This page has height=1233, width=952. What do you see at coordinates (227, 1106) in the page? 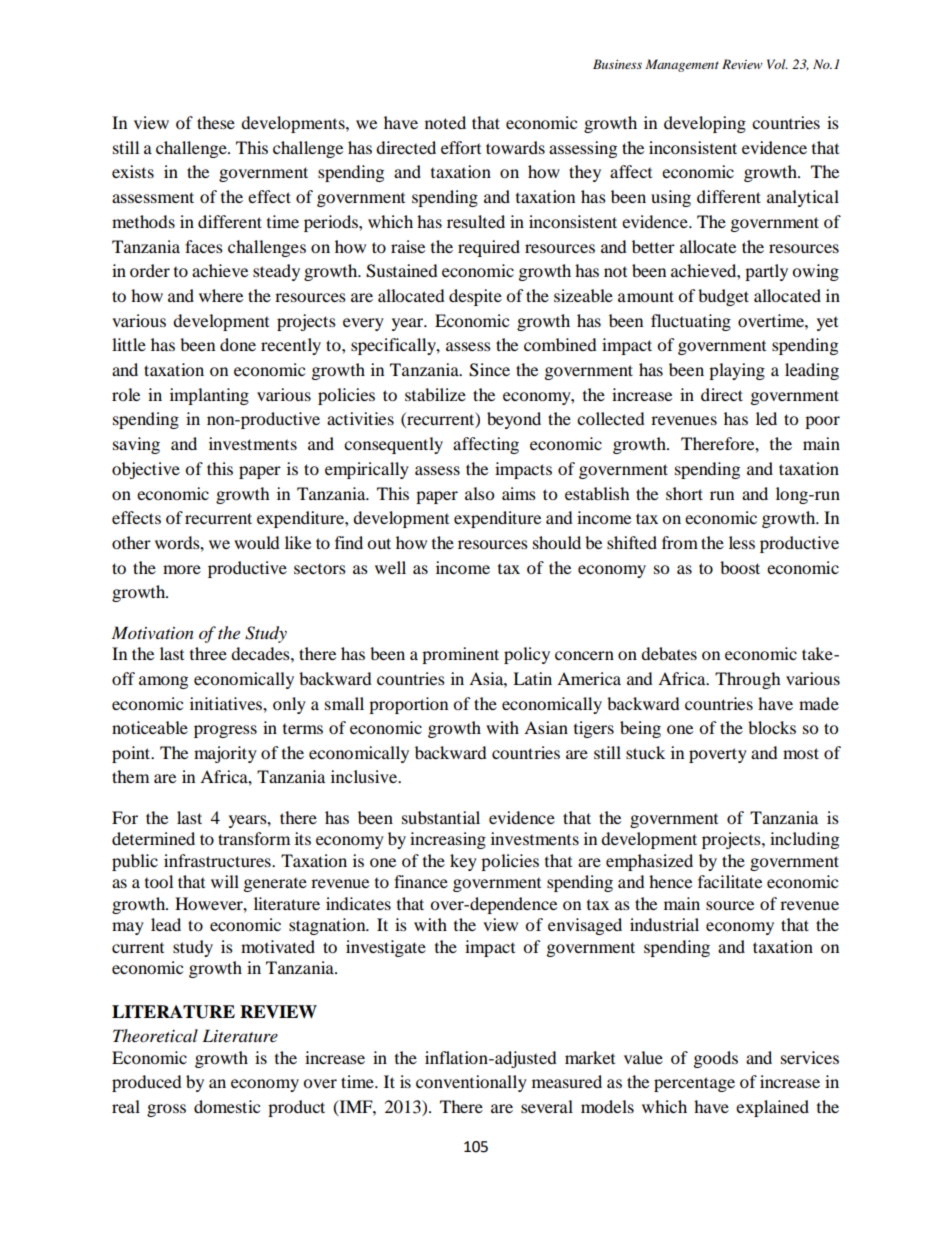
I see `domestic` at bounding box center [227, 1106].
